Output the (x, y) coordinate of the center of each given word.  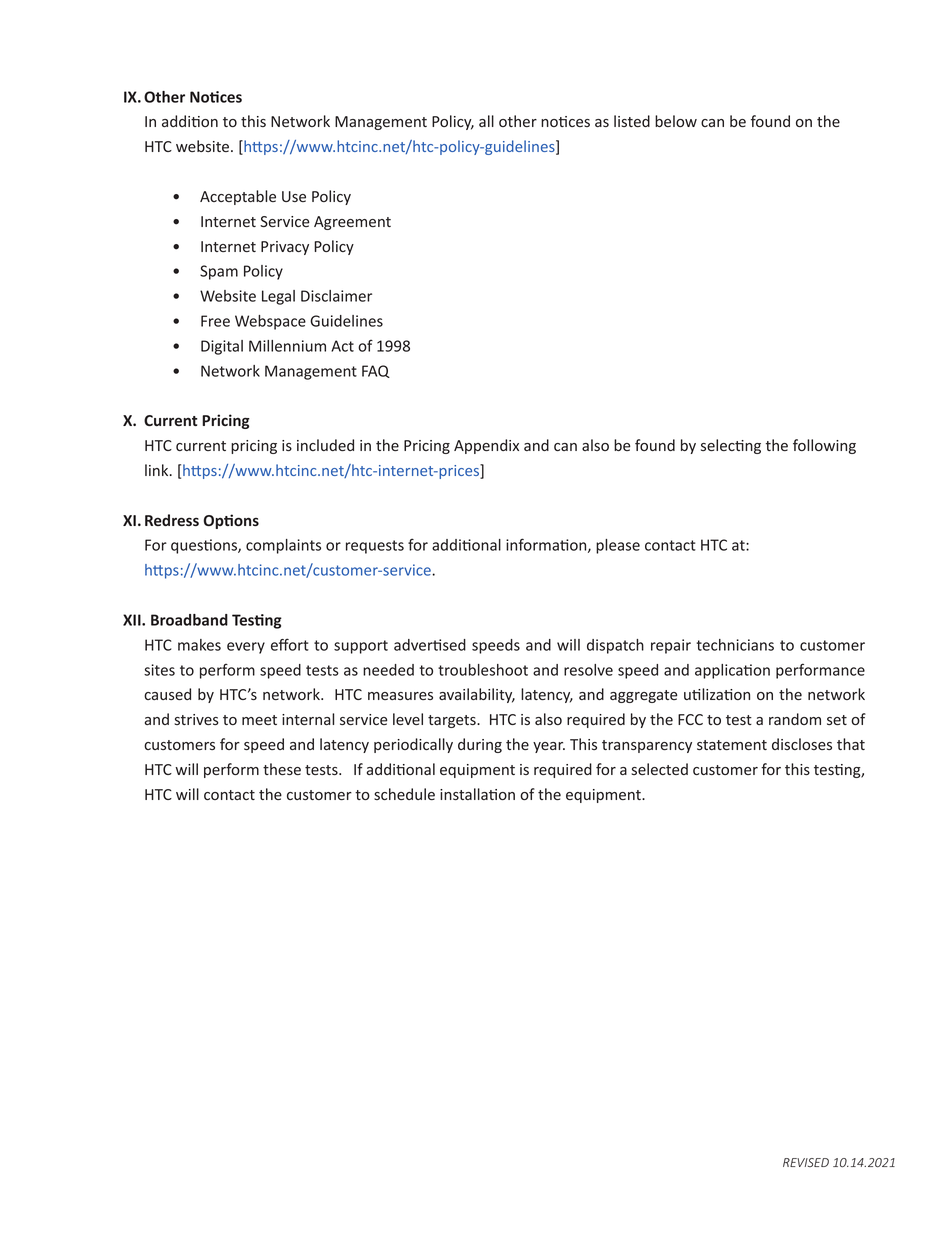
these (282, 769)
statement (732, 745)
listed (632, 121)
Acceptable (238, 197)
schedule (404, 794)
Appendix (486, 446)
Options (231, 521)
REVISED (806, 1162)
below (676, 121)
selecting (731, 446)
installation (477, 794)
